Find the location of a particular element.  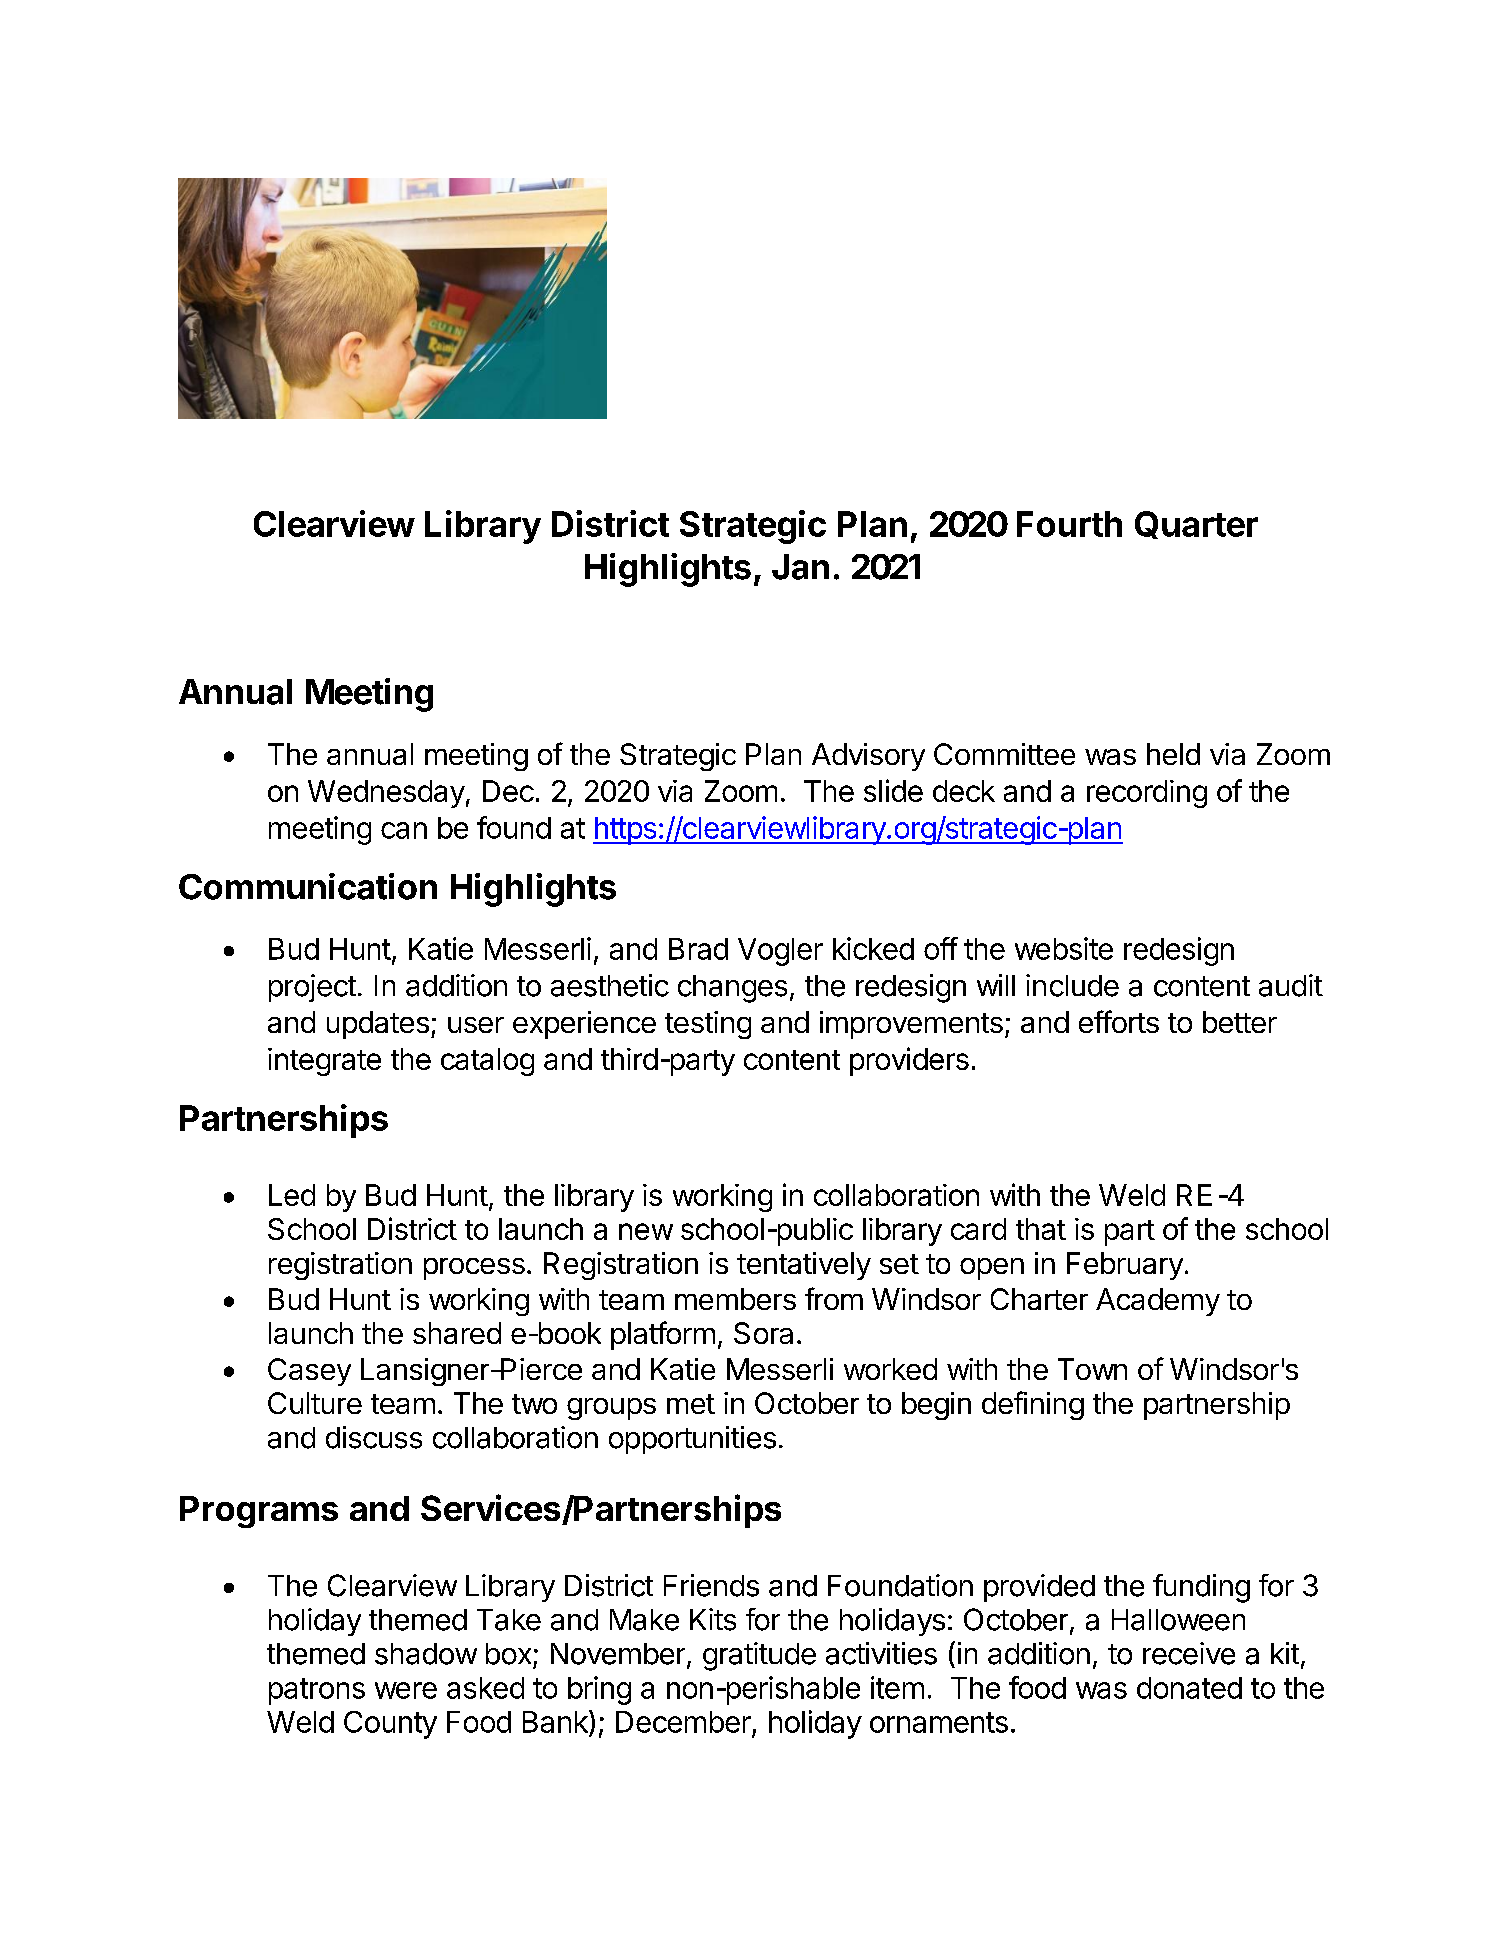

donated is located at coordinates (1189, 1688).
